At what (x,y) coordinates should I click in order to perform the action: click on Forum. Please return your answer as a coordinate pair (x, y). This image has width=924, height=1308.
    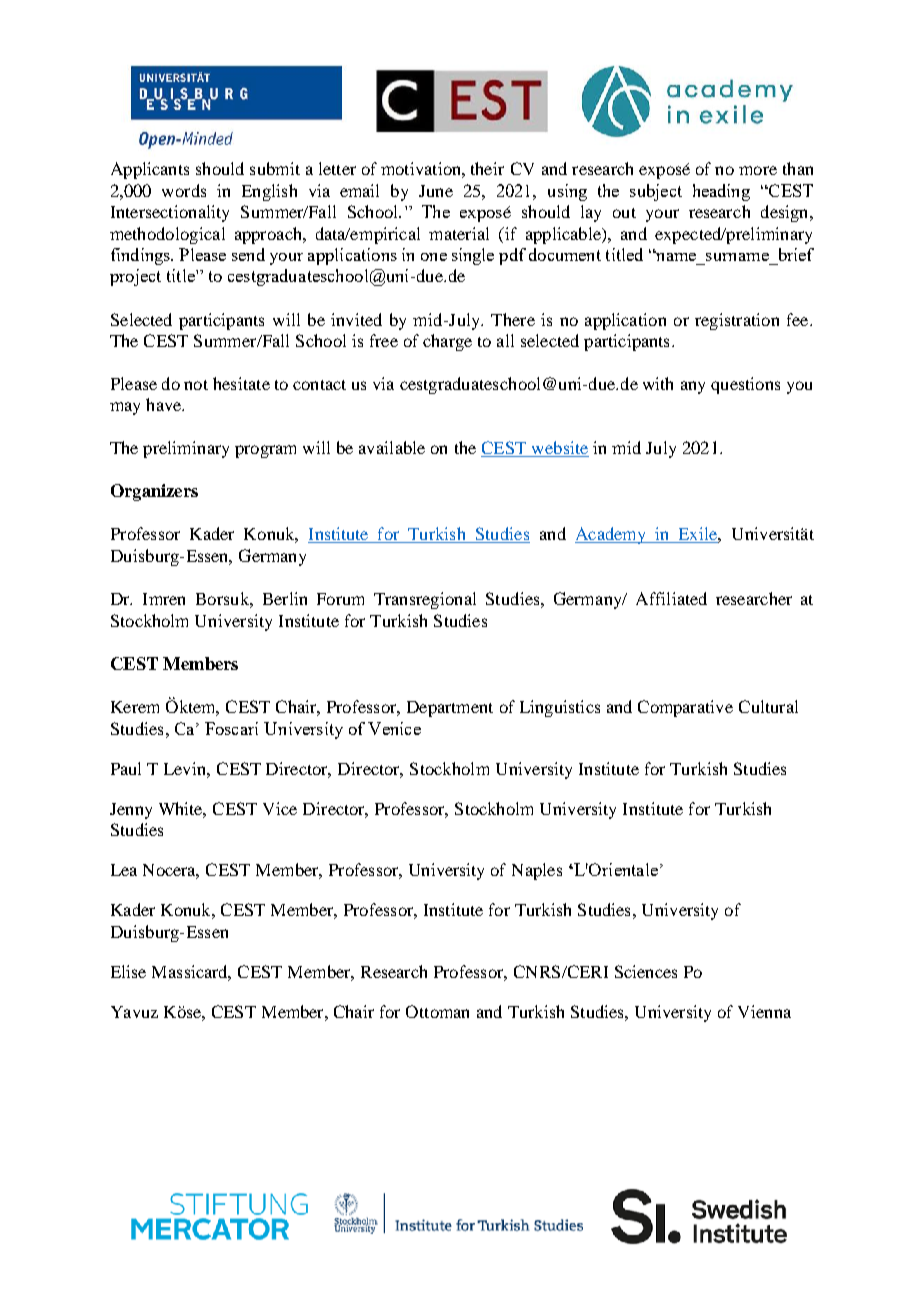
    Looking at the image, I should click on (340, 599).
